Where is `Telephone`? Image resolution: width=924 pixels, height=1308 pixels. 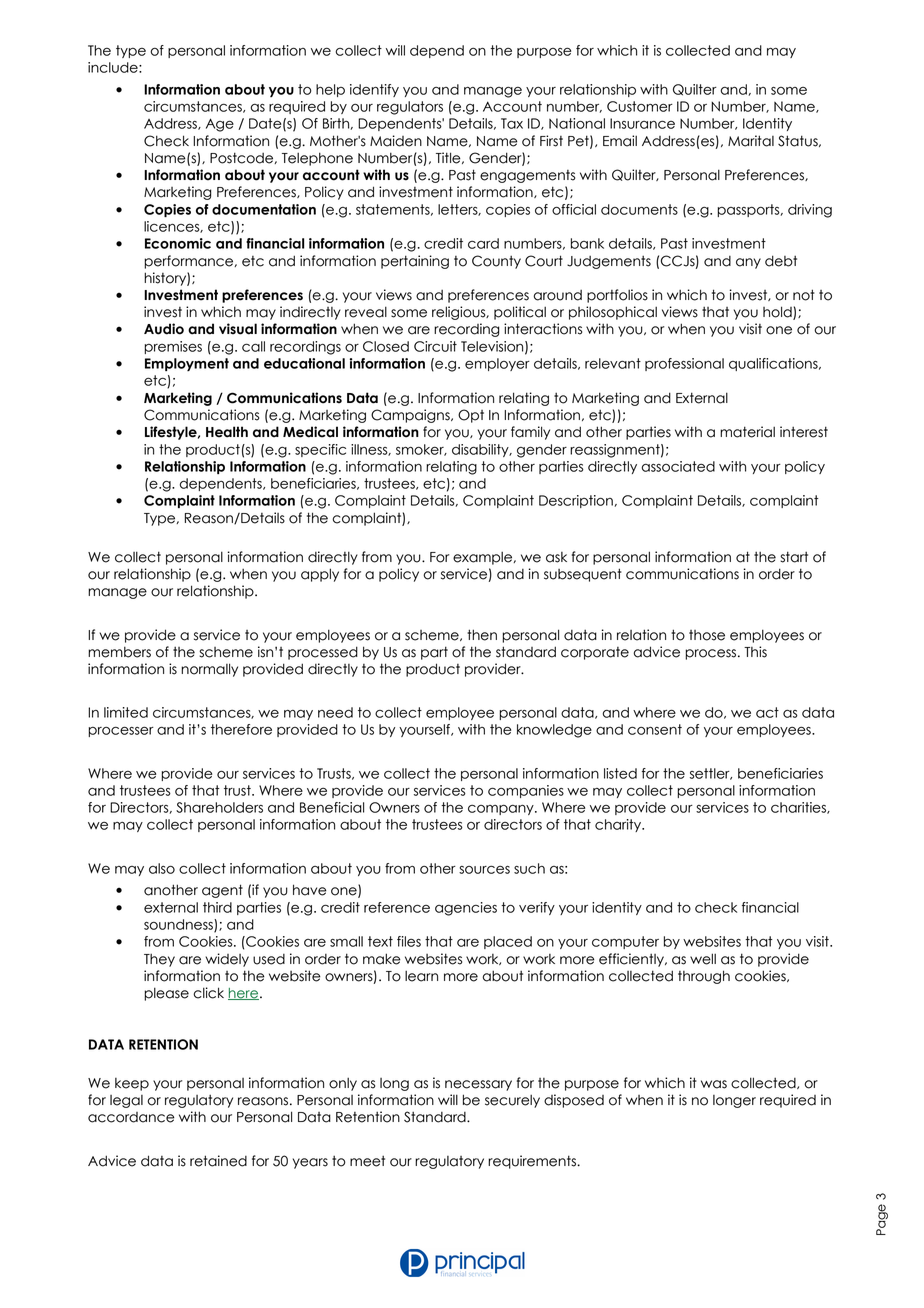 Telephone is located at coordinates (317, 159).
